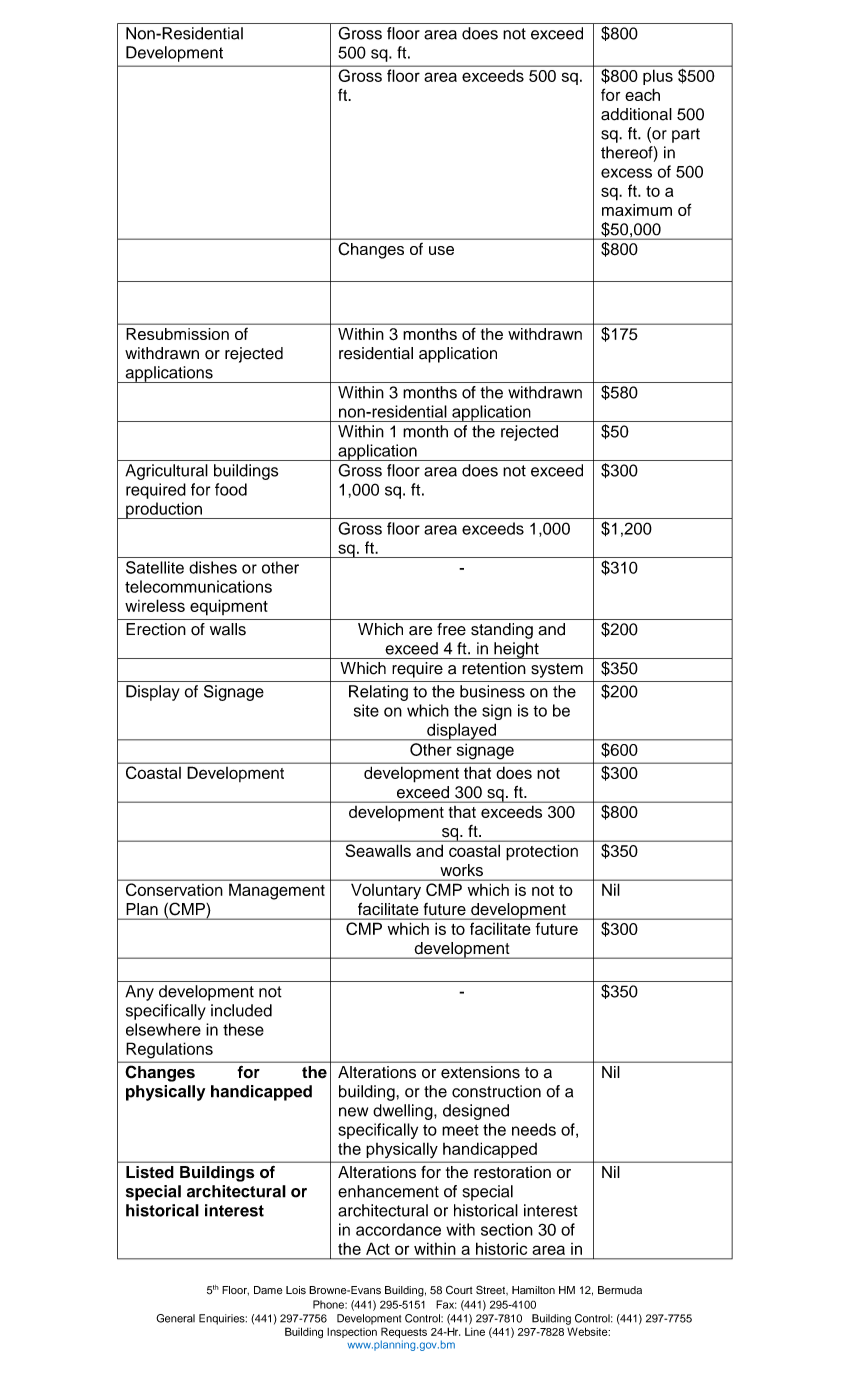 The height and width of the screenshot is (1400, 849). I want to click on free, so click(451, 629).
